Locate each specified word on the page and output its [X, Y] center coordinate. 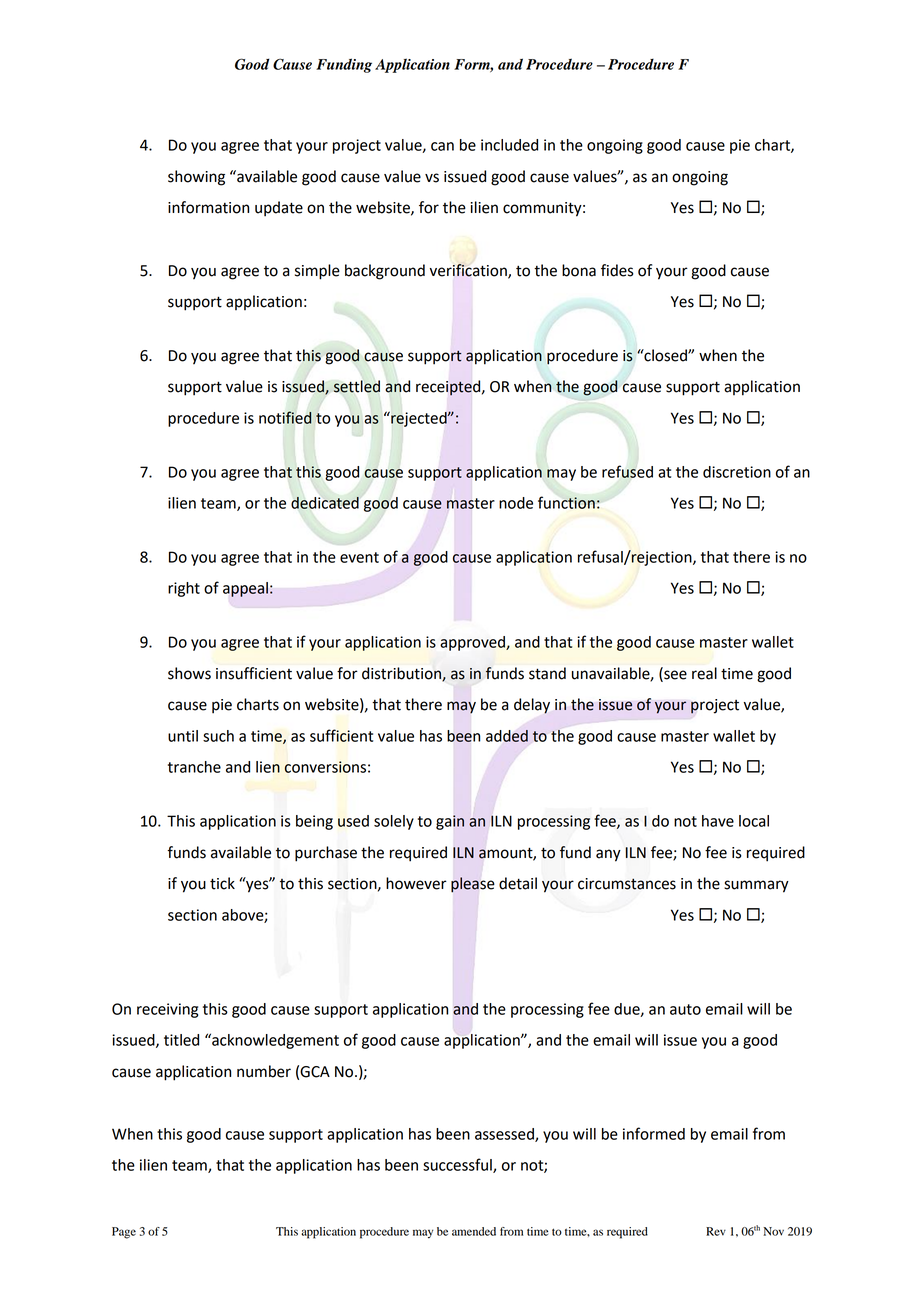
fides [617, 270]
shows [189, 673]
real [704, 673]
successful [458, 1165]
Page [124, 1233]
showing [196, 178]
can [442, 146]
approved [473, 643]
